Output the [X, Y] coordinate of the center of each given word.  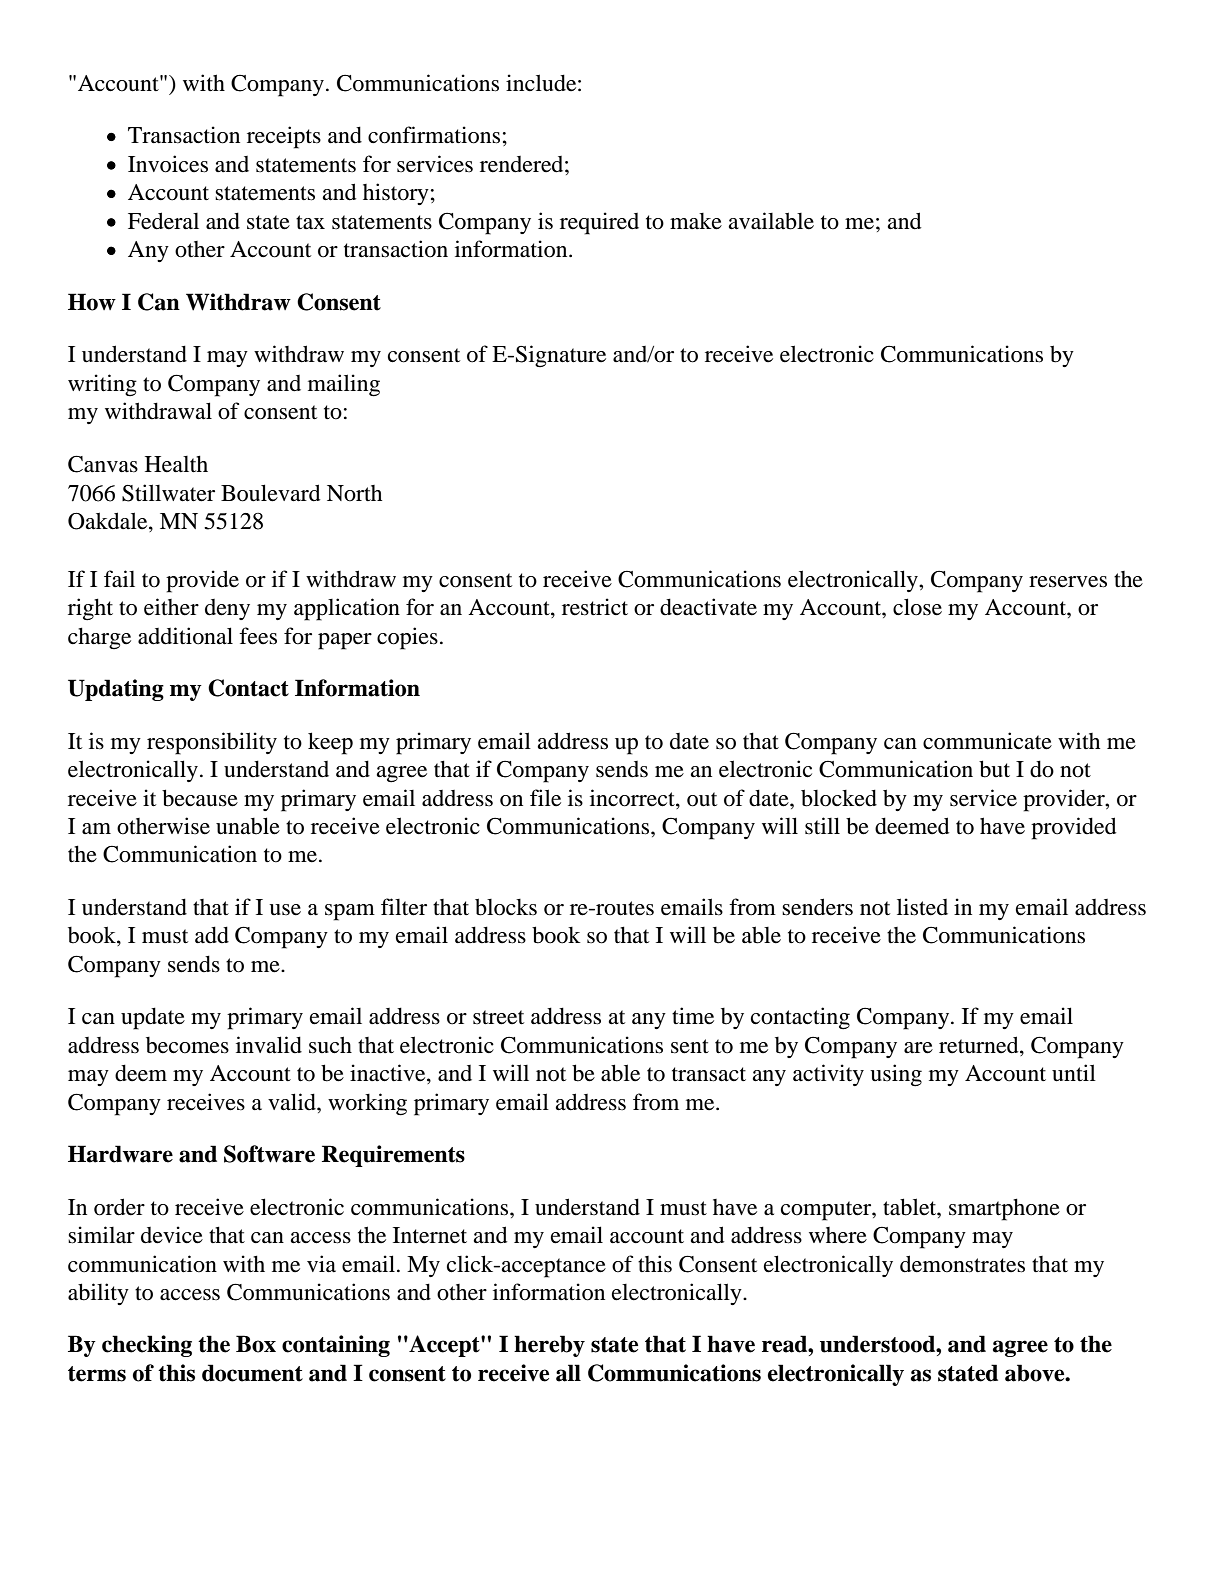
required [599, 223]
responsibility [212, 743]
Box [256, 1344]
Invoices [168, 164]
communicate [987, 741]
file [545, 798]
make [696, 221]
